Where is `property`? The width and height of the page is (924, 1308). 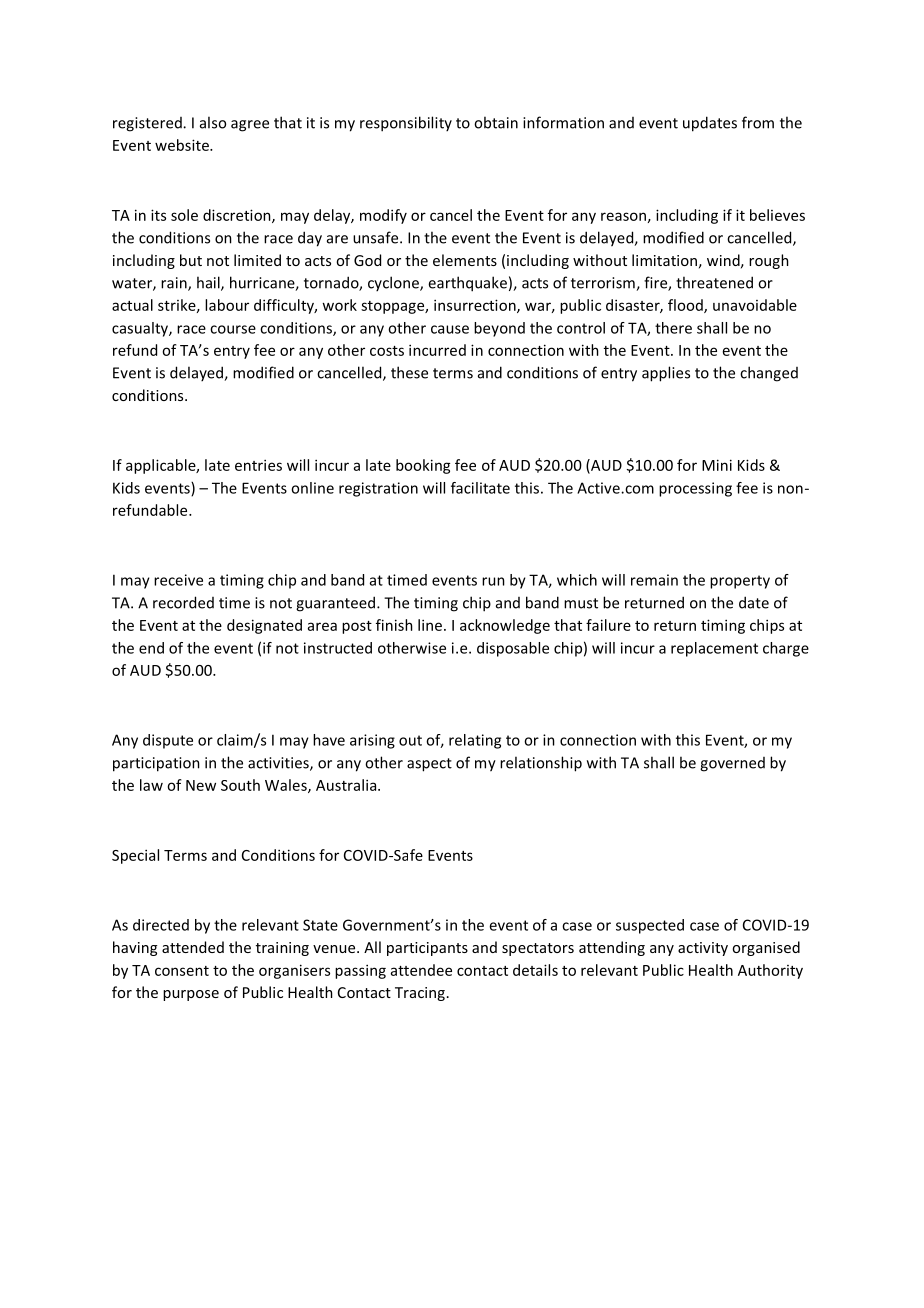
property is located at coordinates (740, 582).
